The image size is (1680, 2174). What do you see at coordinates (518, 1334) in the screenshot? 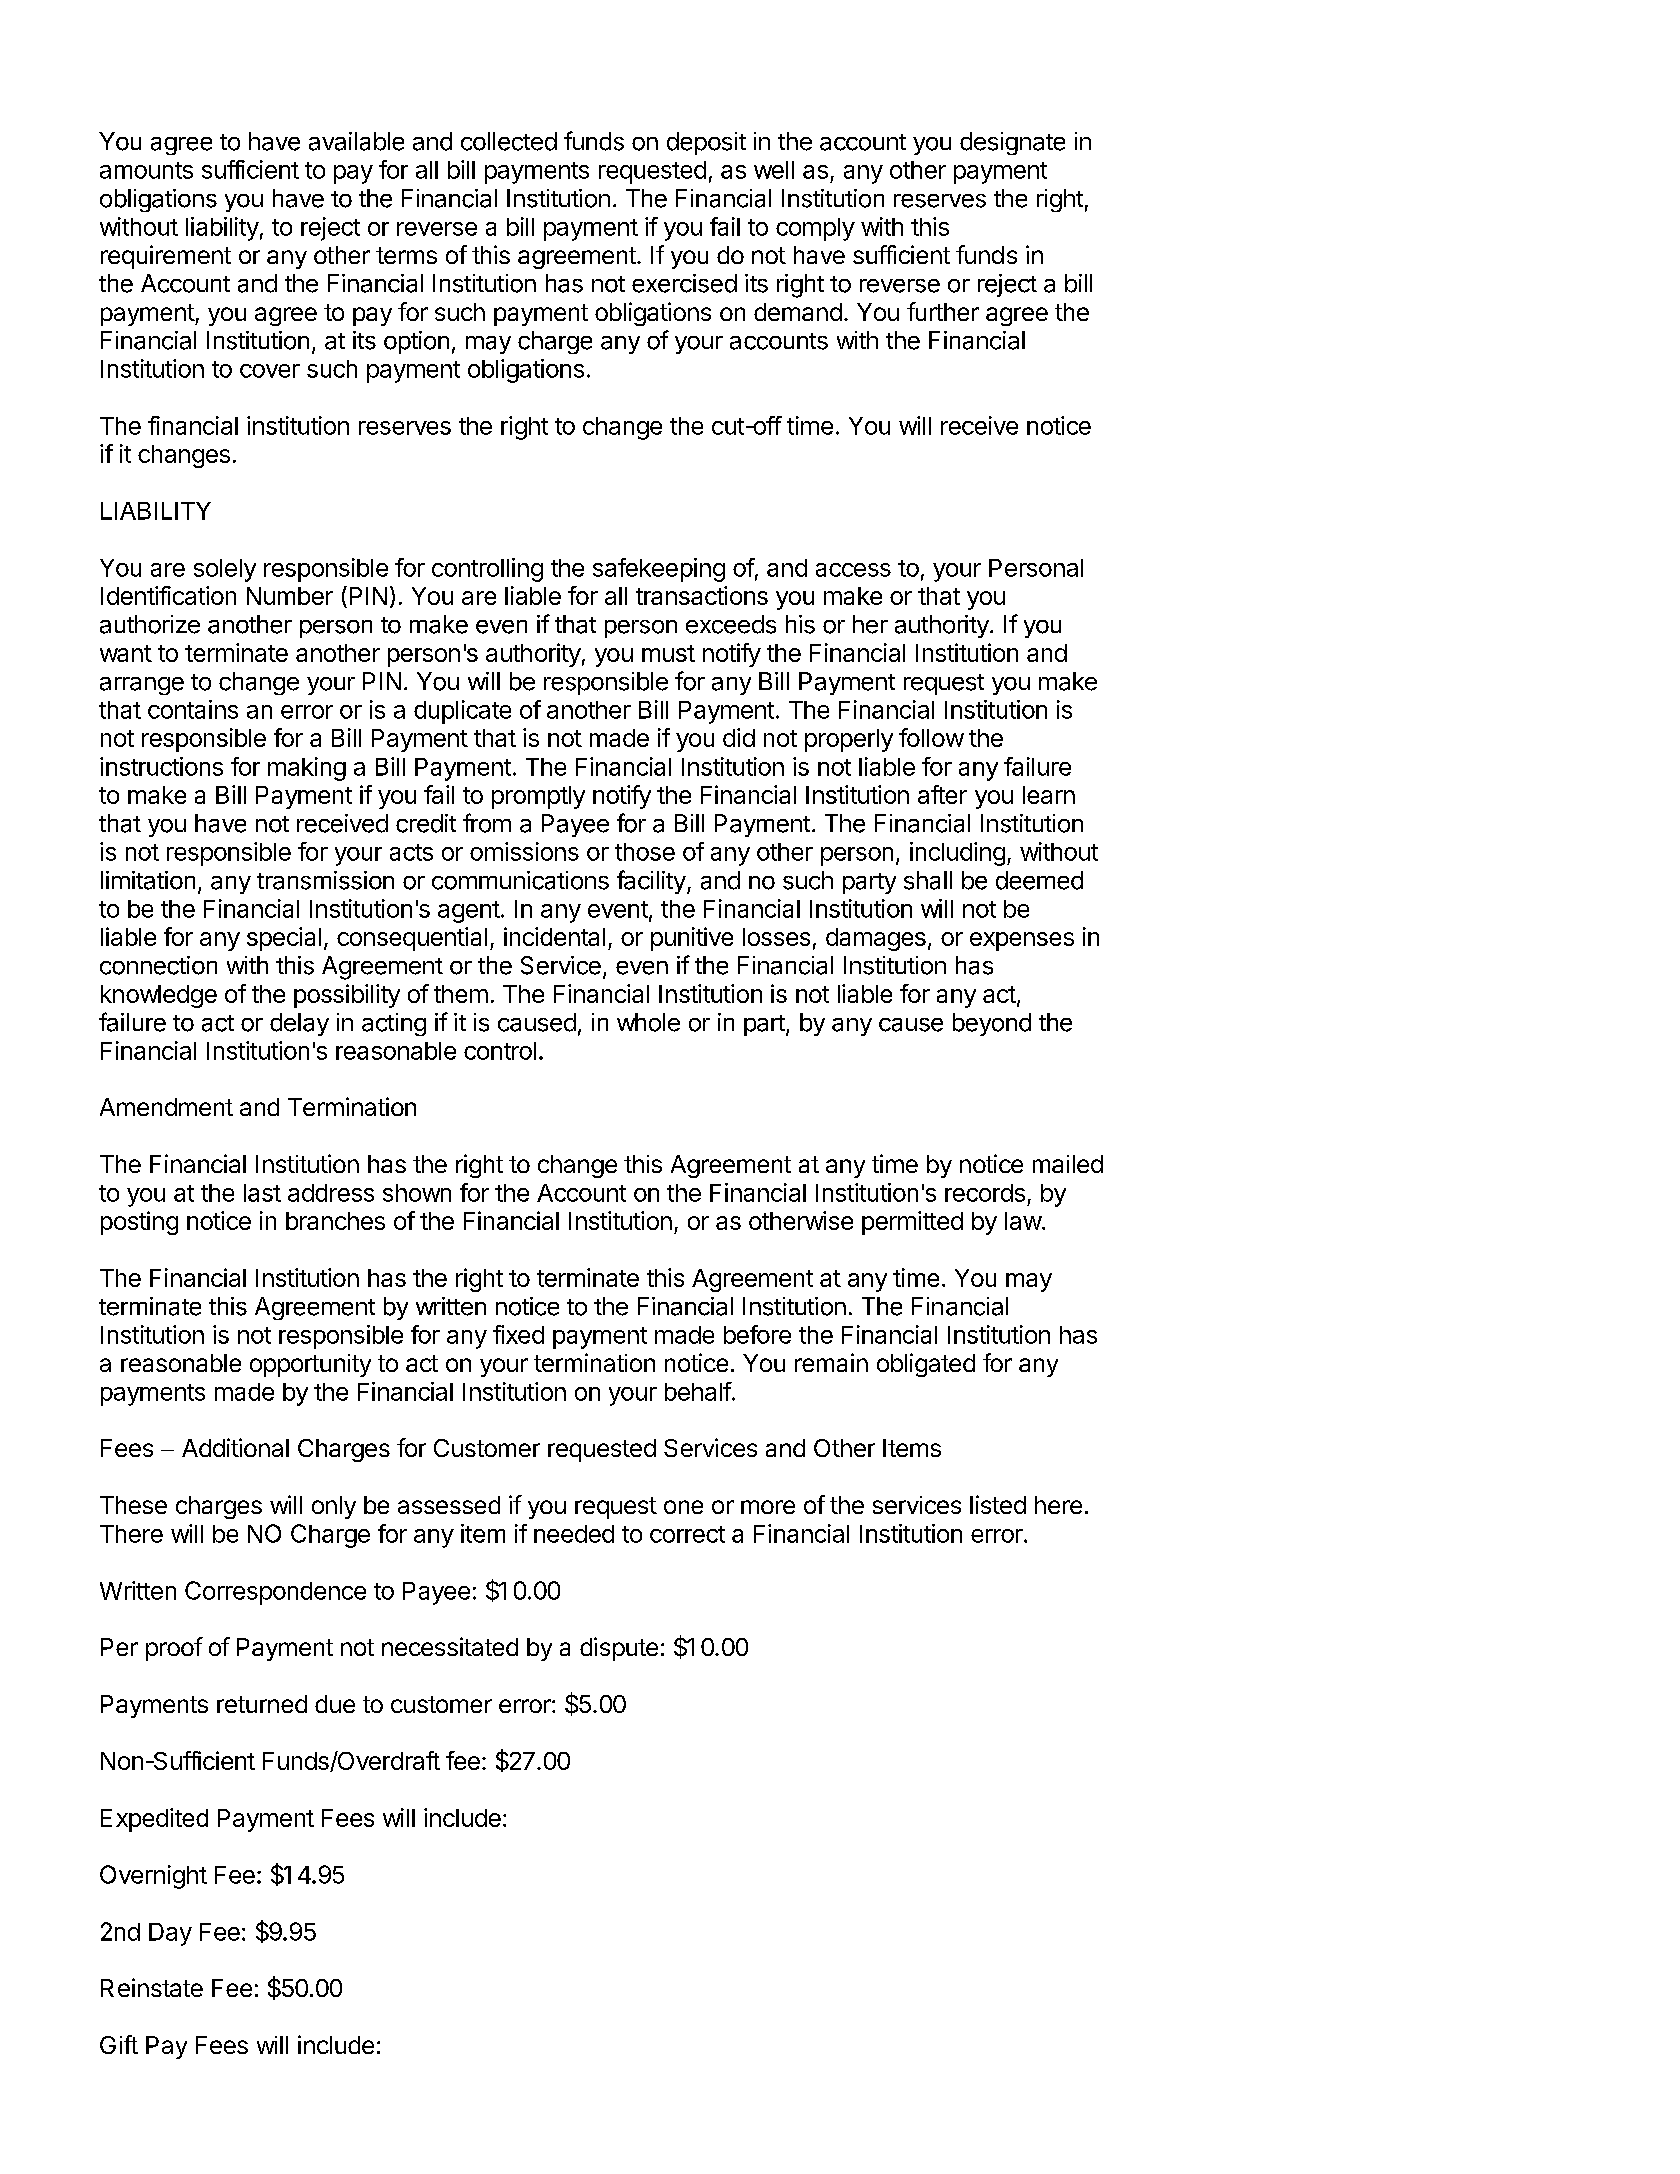
I see `fixed` at bounding box center [518, 1334].
